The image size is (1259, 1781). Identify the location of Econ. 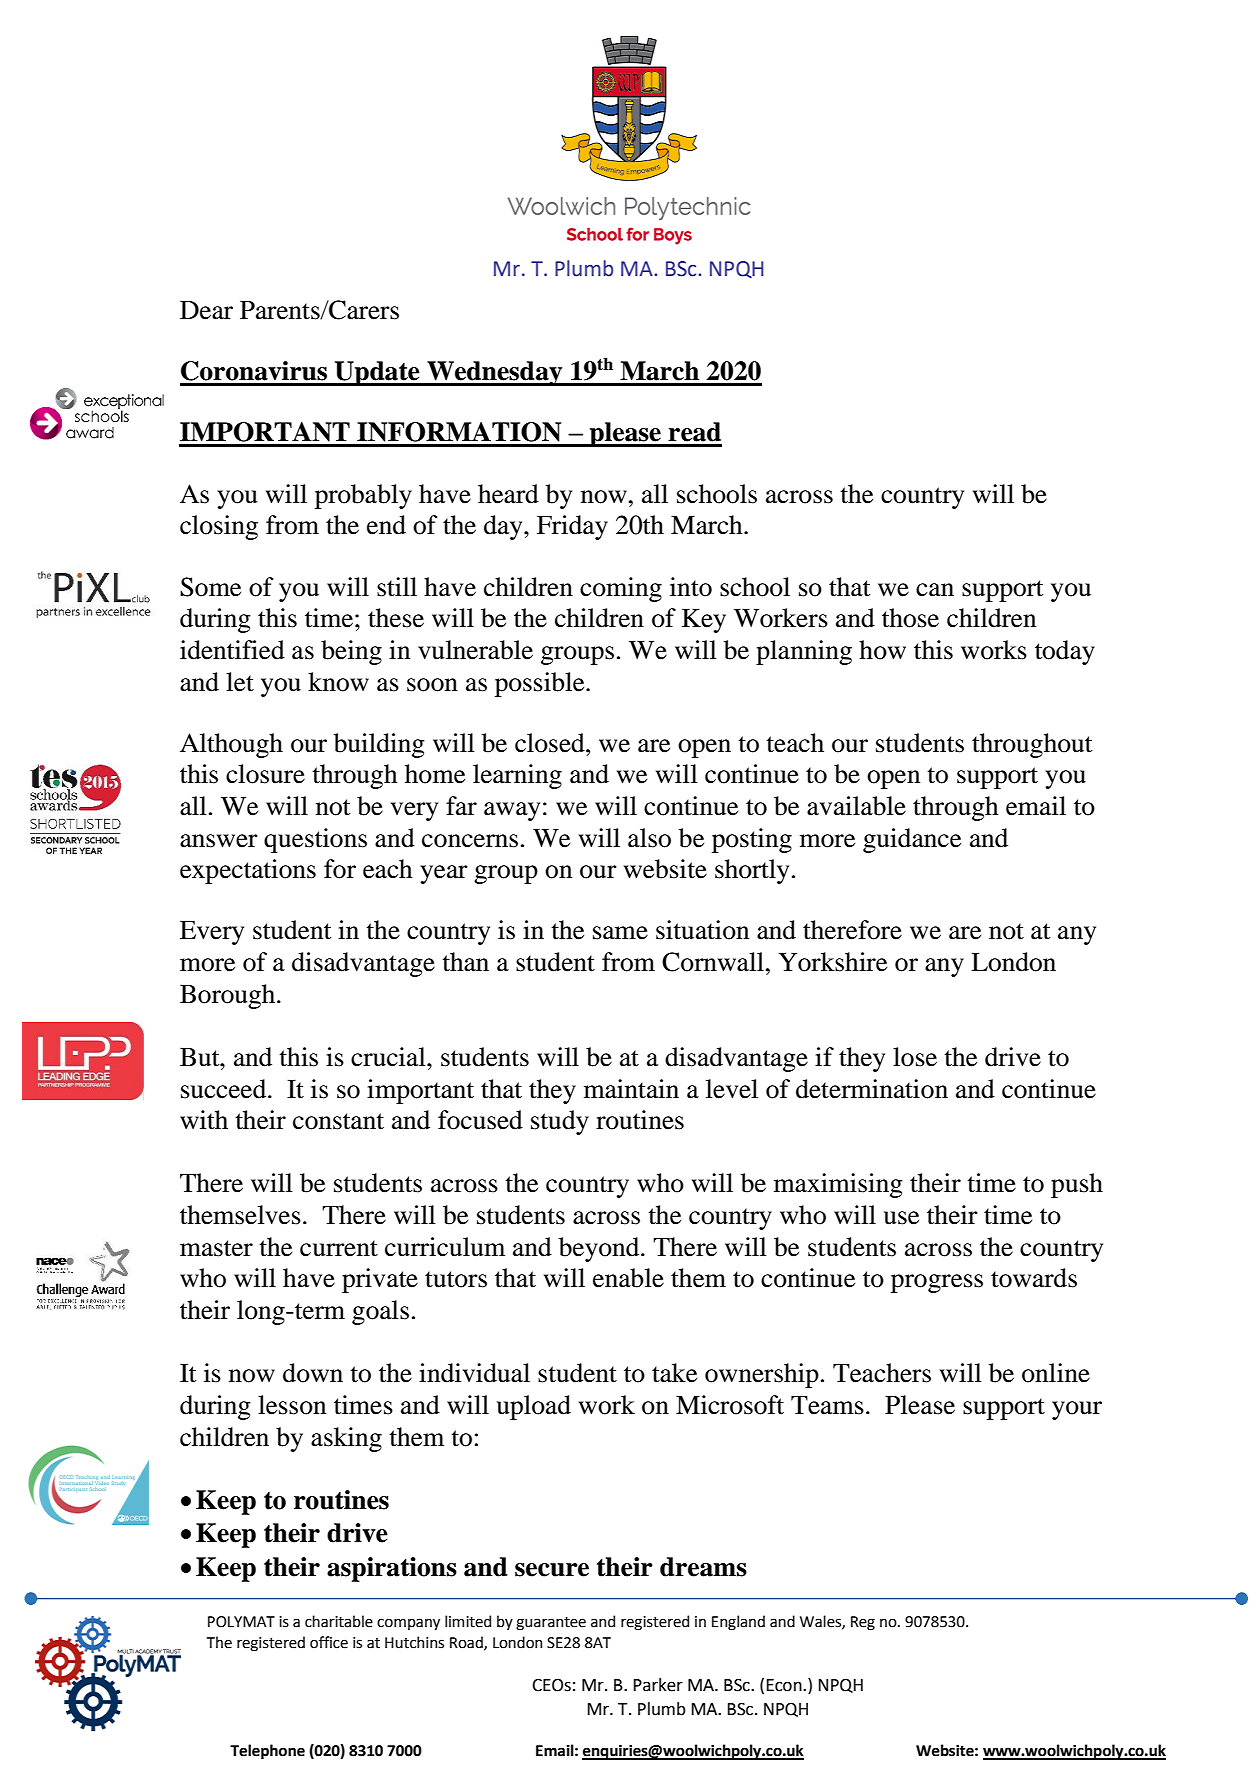
(785, 1685).
